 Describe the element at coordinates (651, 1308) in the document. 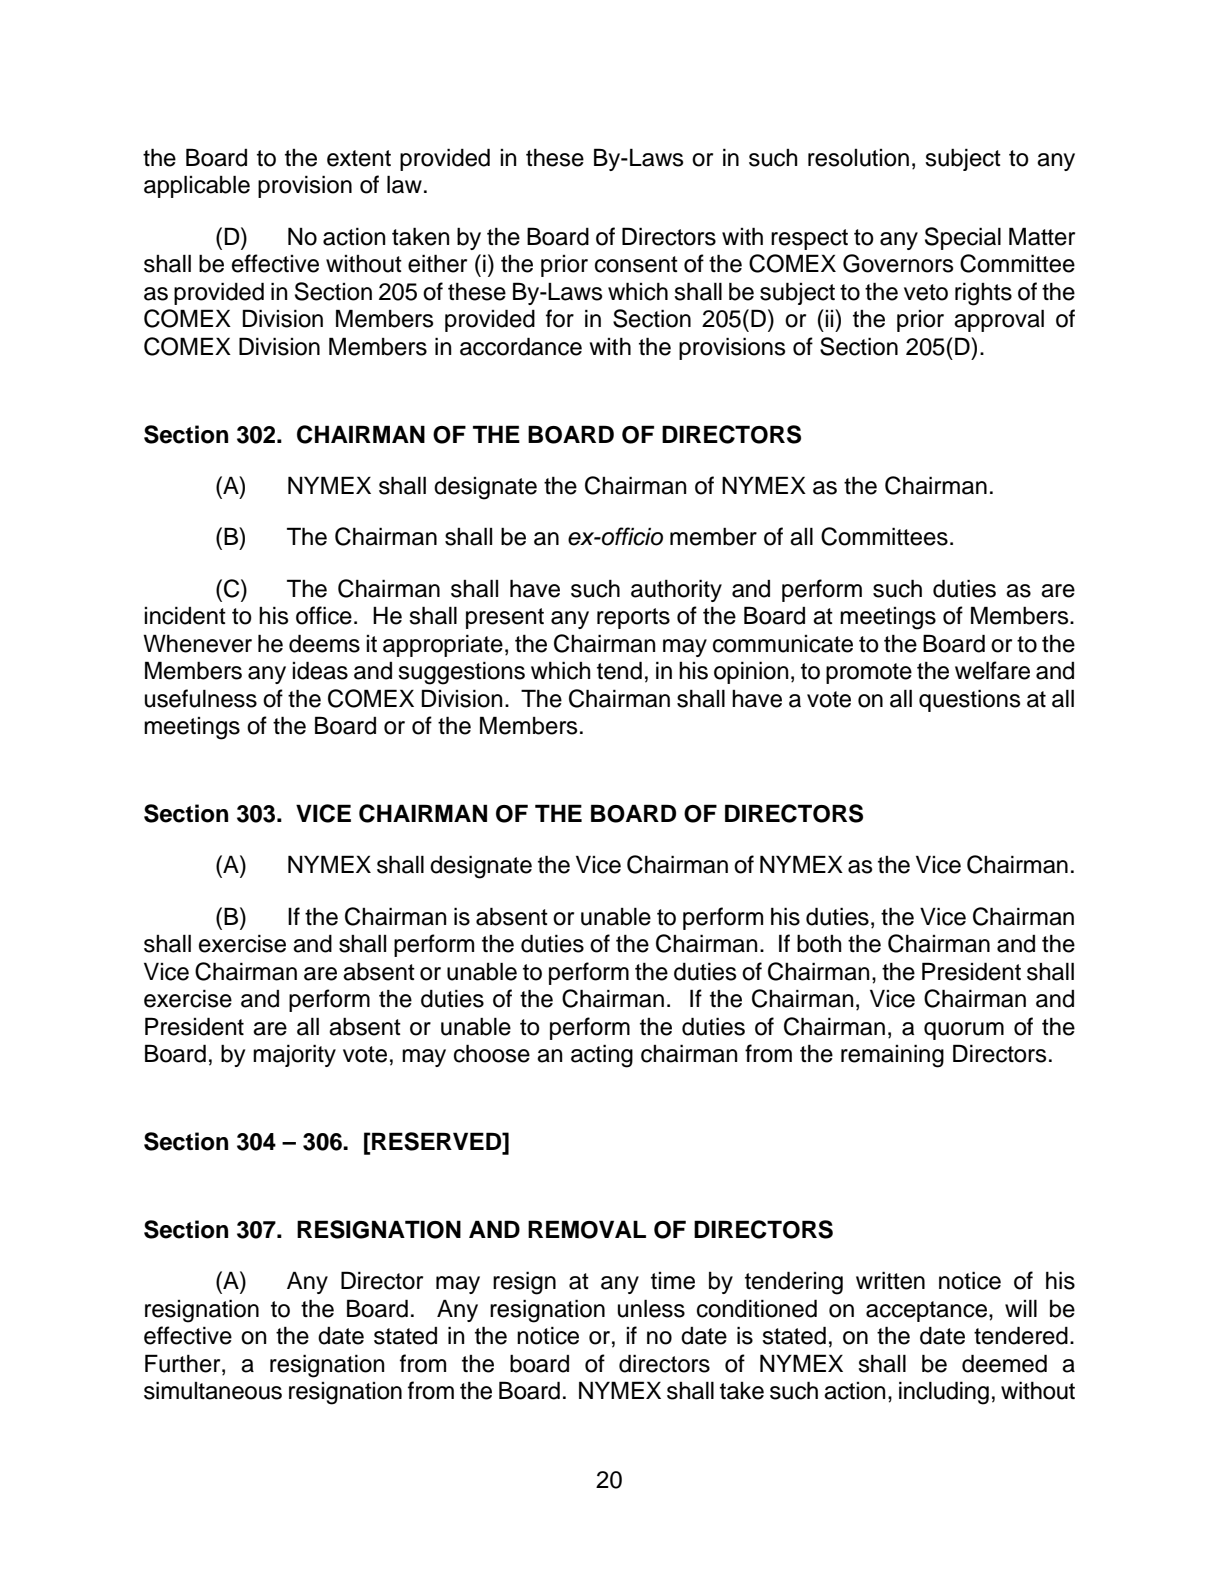

I see `unless` at that location.
